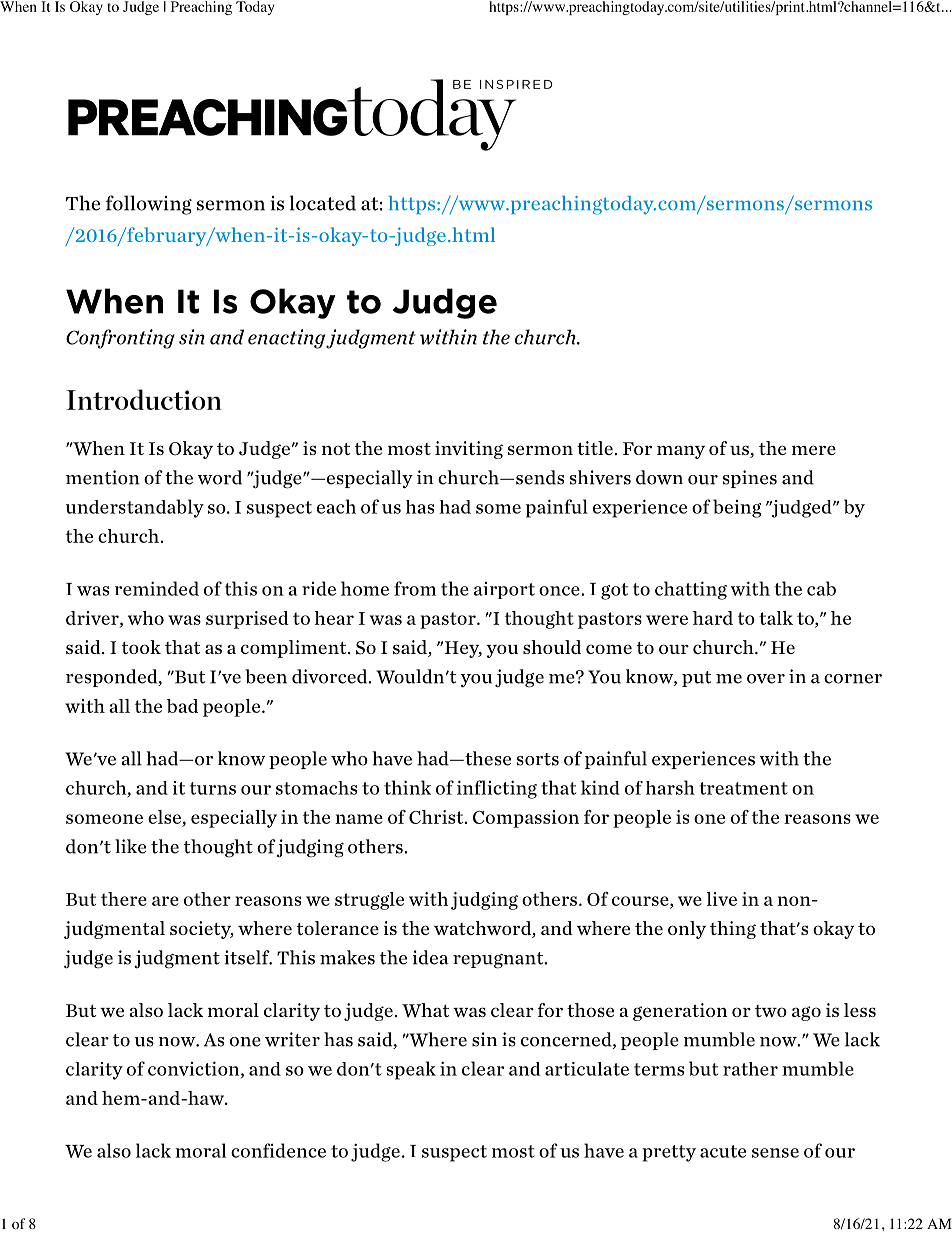 The image size is (952, 1233). Describe the element at coordinates (766, 679) in the image. I see `over` at that location.
